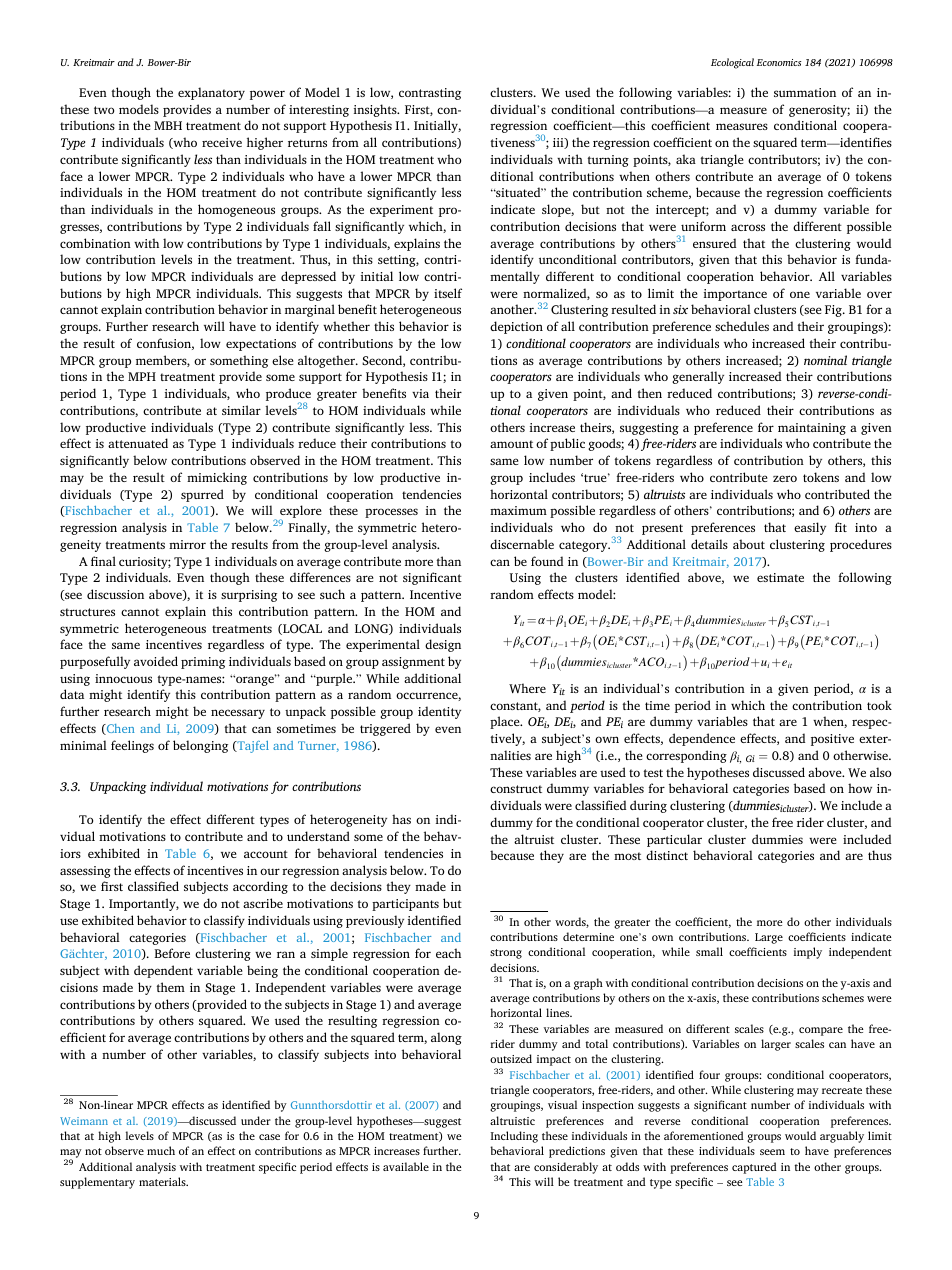  What do you see at coordinates (511, 444) in the page?
I see `amount` at bounding box center [511, 444].
